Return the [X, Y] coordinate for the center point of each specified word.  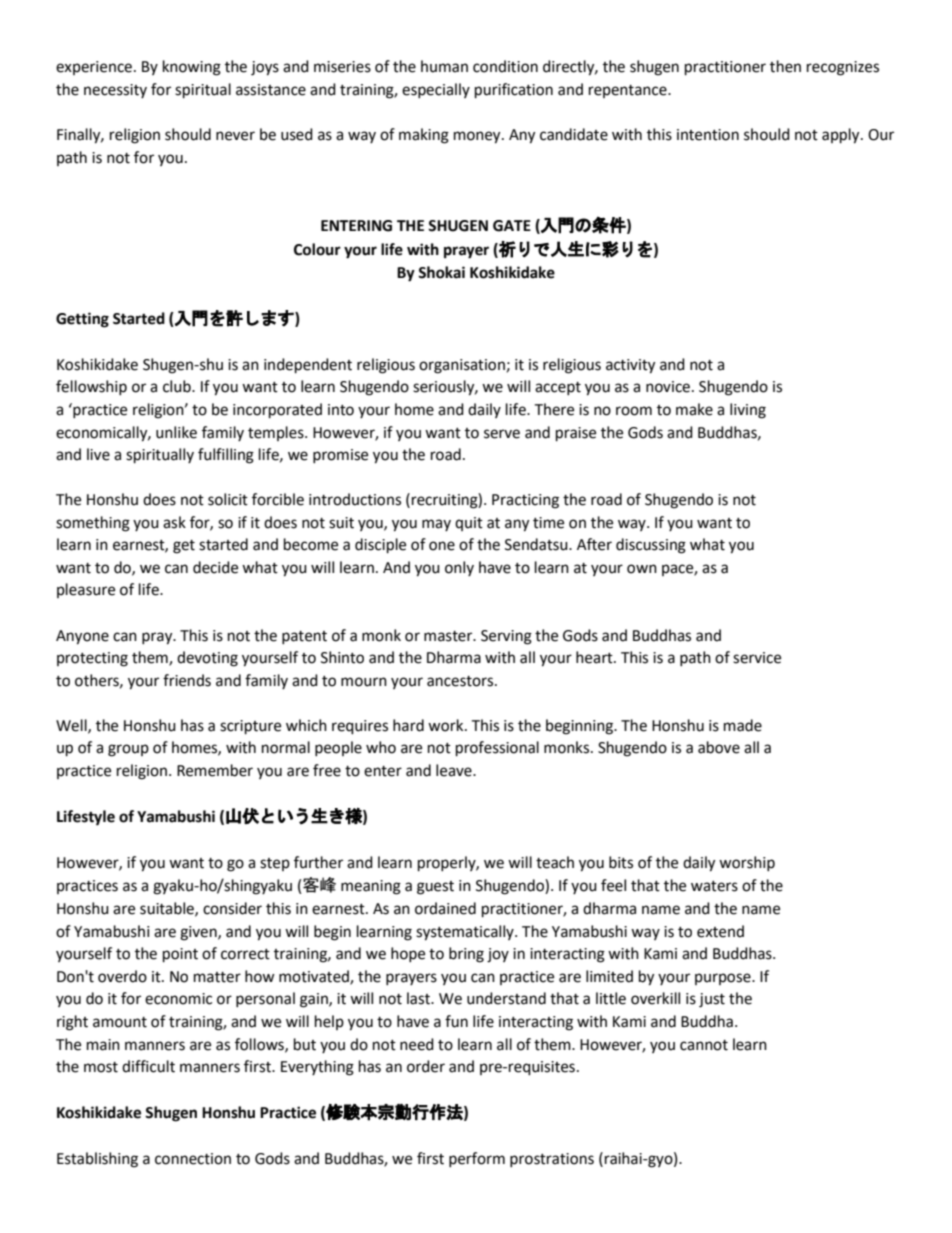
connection [193, 1159]
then [785, 66]
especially [436, 90]
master [449, 636]
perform [477, 1159]
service [757, 658]
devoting [207, 659]
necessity [115, 91]
